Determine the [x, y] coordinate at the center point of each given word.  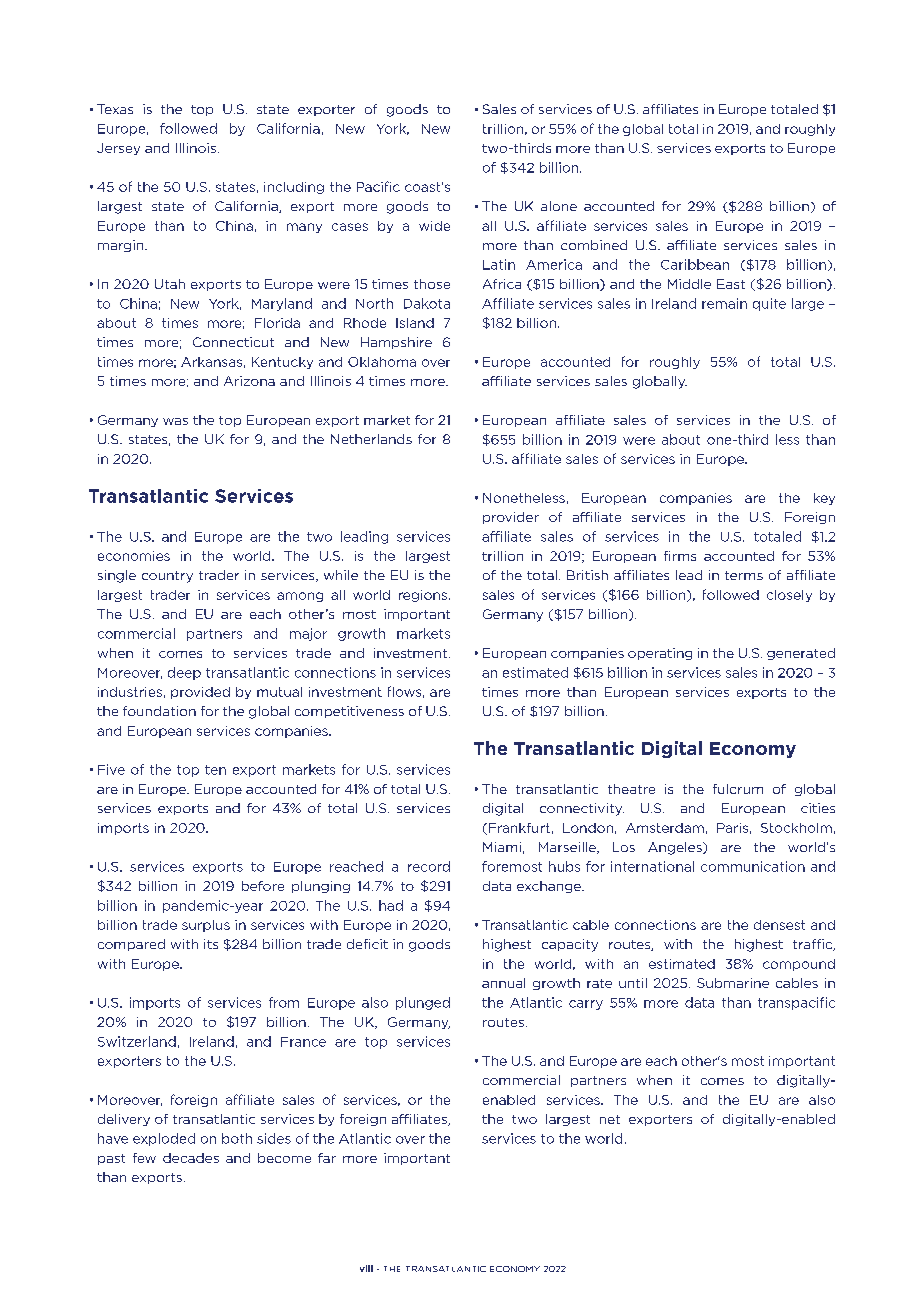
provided [200, 693]
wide [434, 226]
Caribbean [695, 264]
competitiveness [349, 712]
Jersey [118, 149]
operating [660, 654]
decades [191, 1158]
